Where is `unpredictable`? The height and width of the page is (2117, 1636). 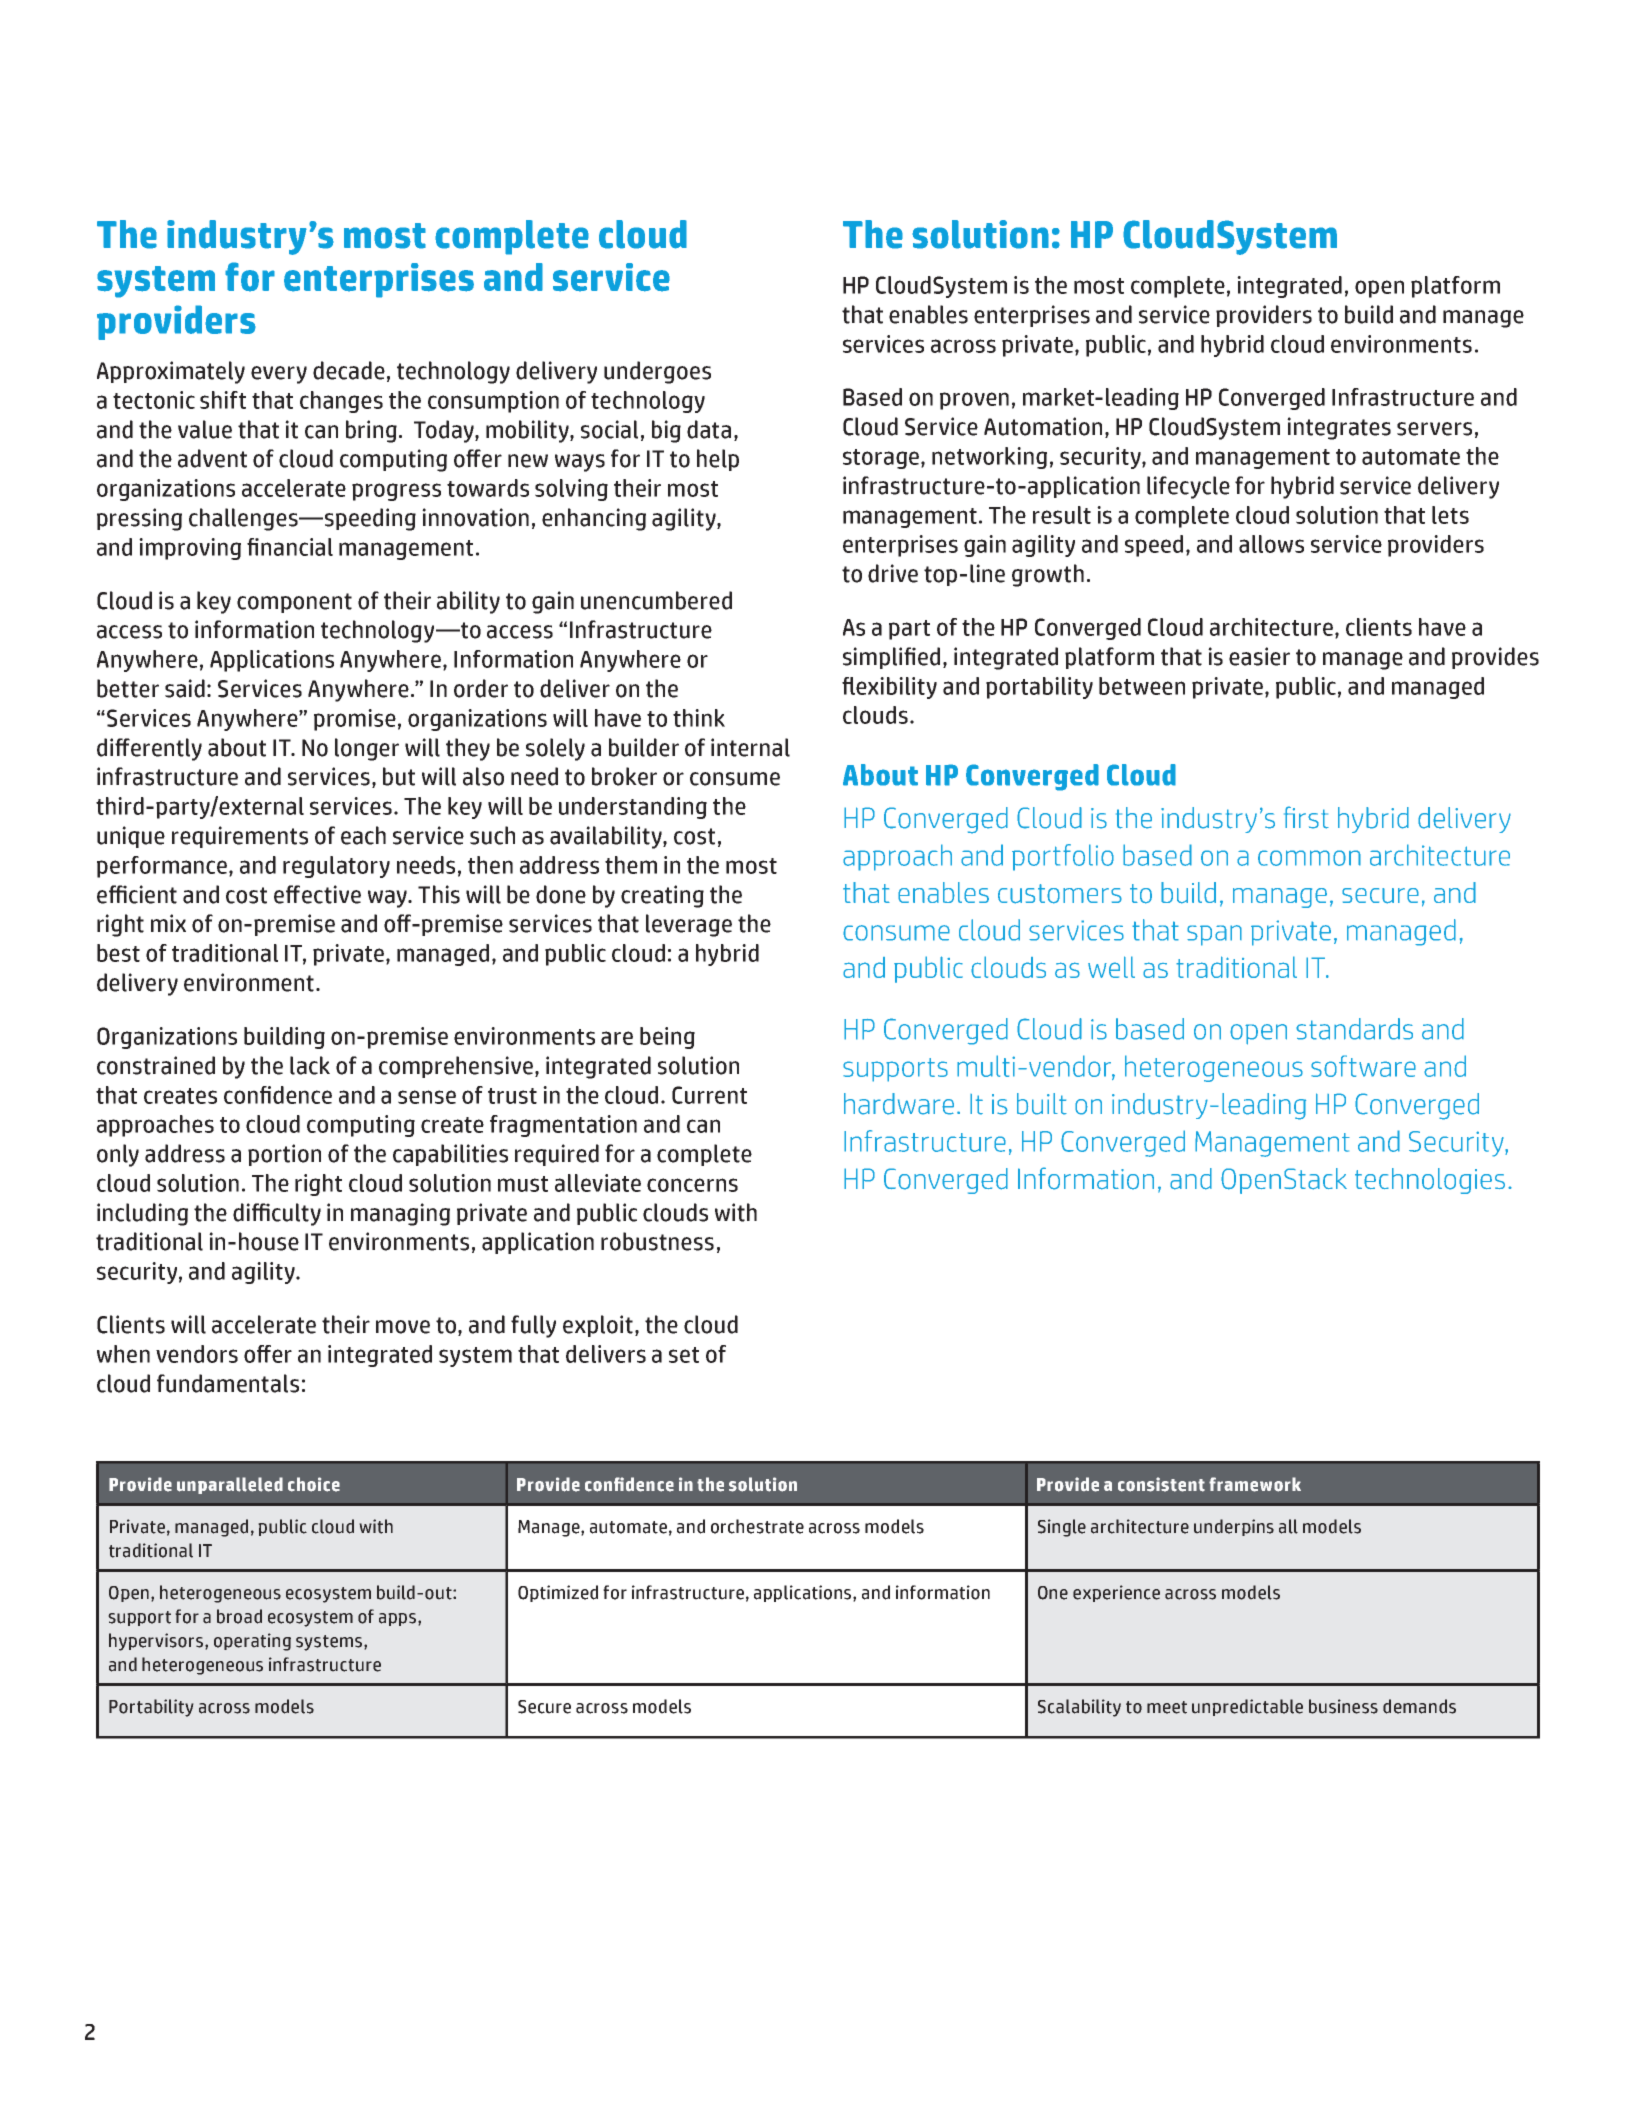 unpredictable is located at coordinates (1247, 1707).
